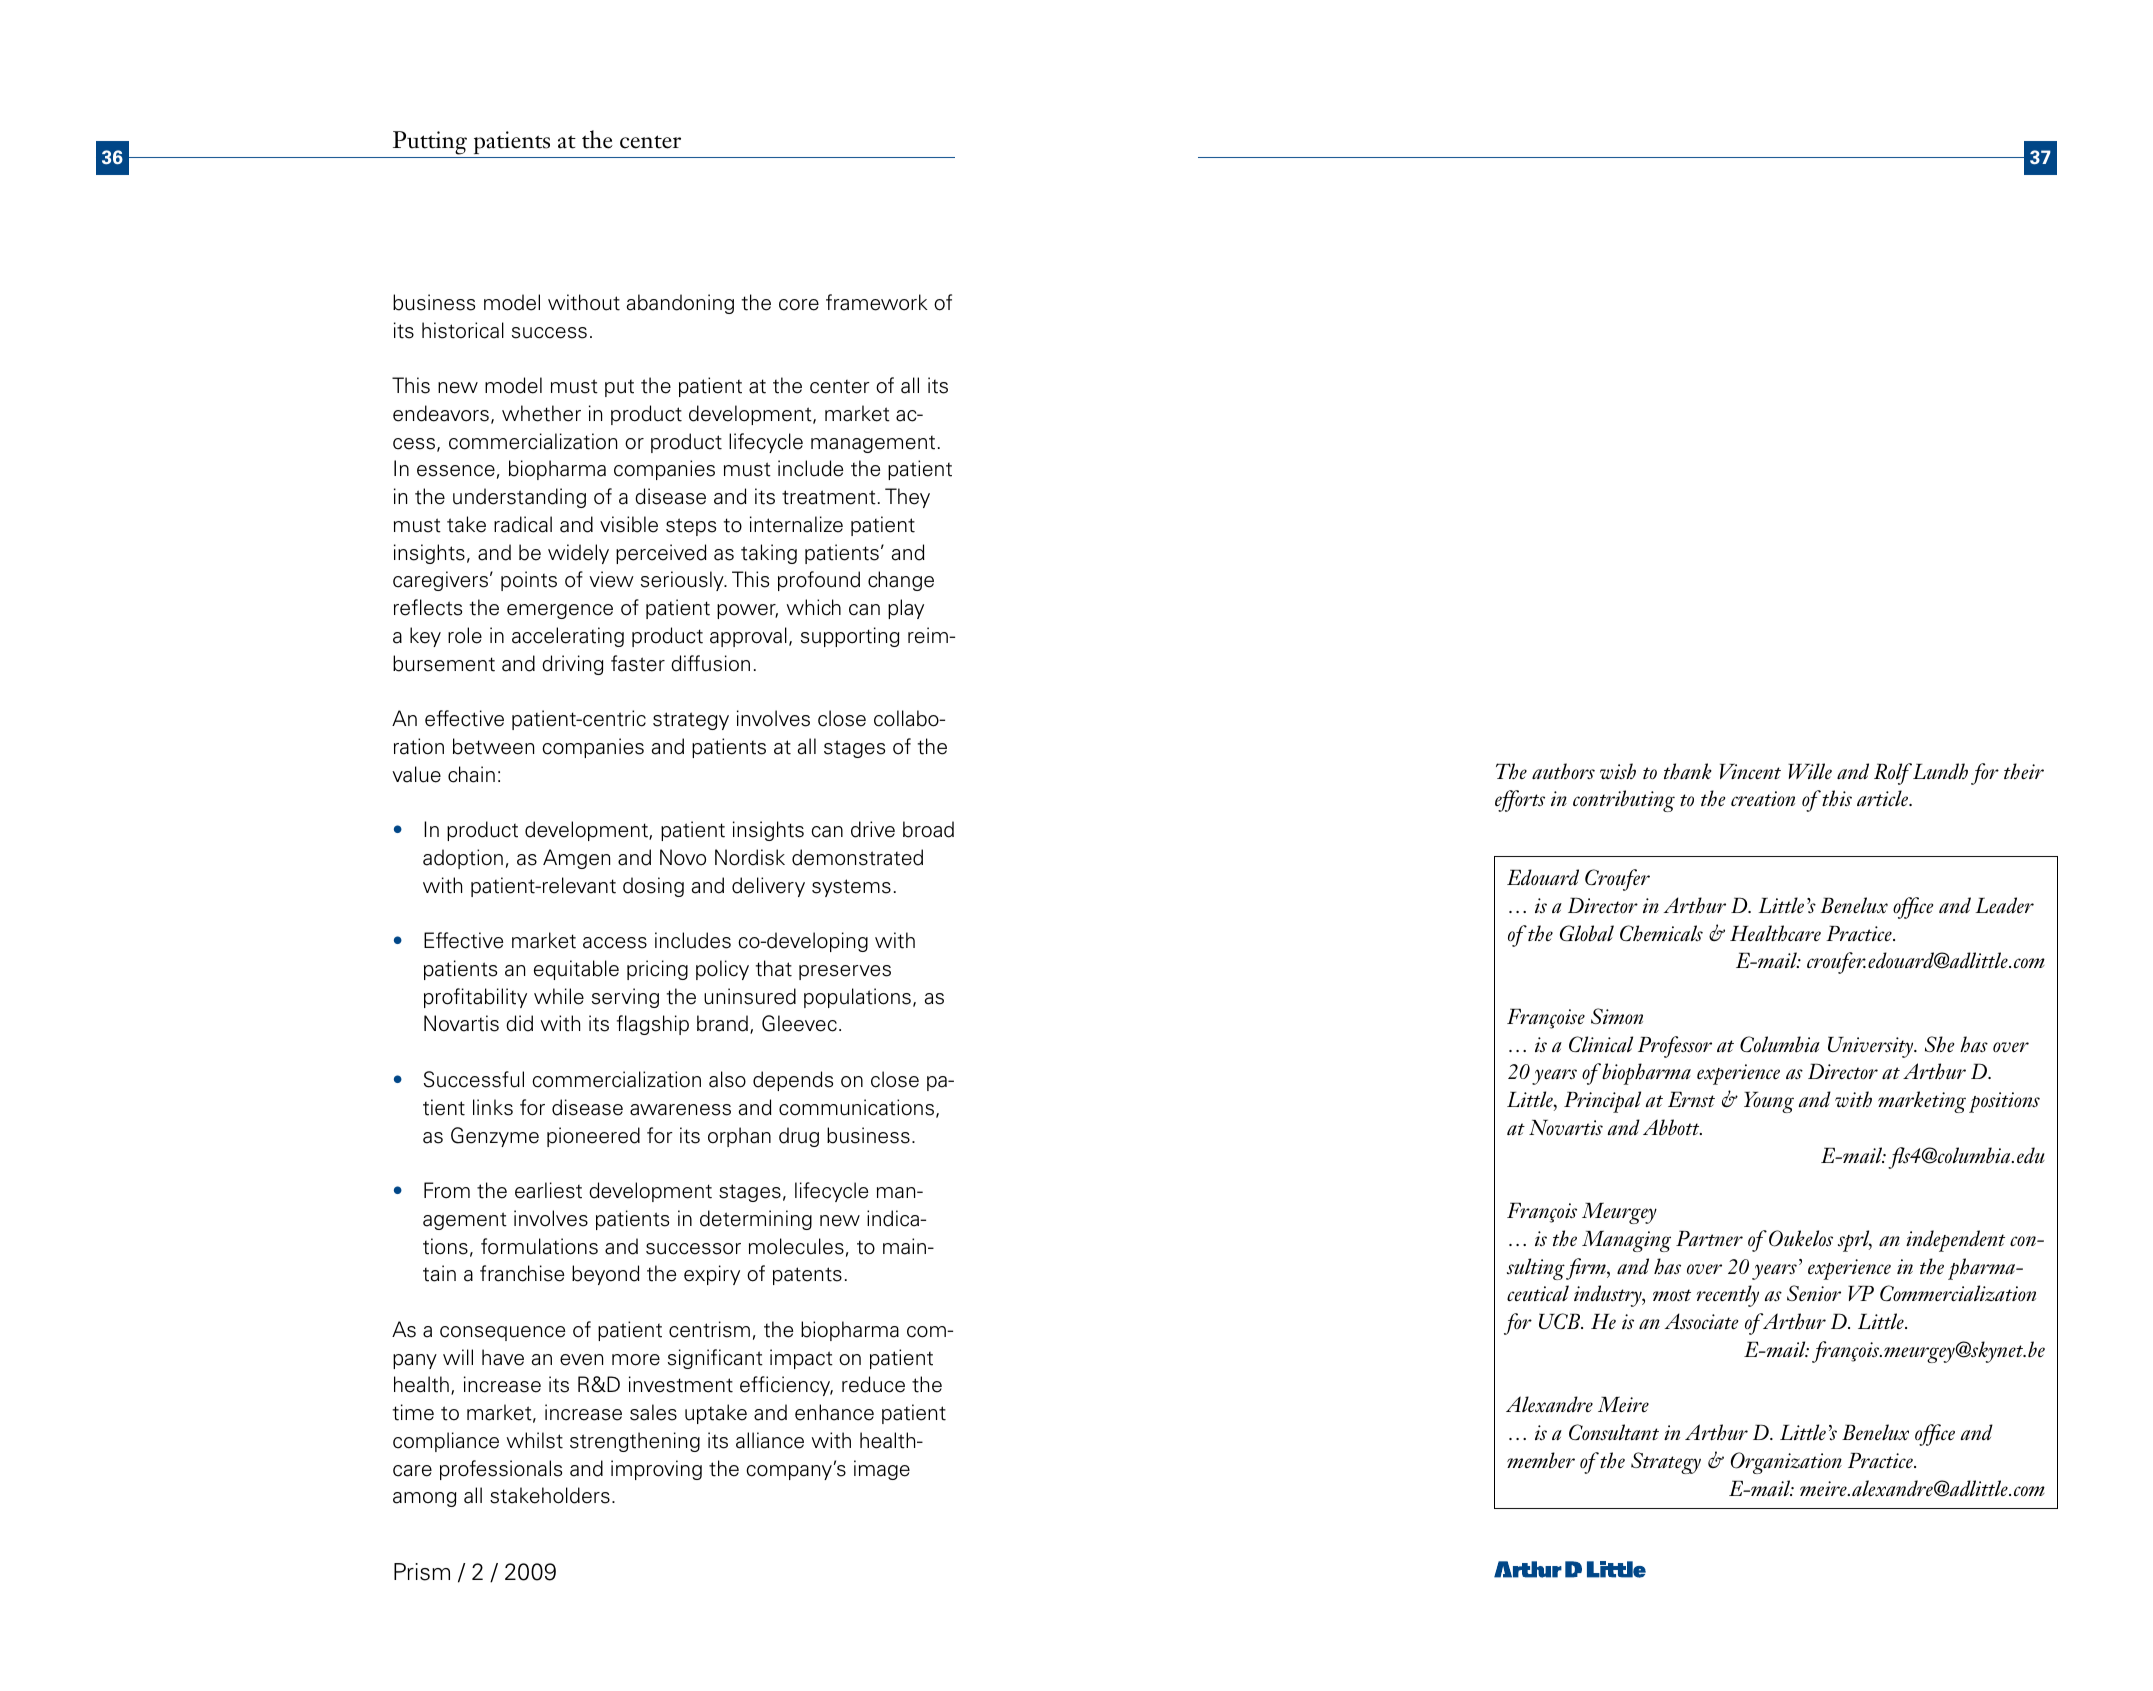 This page has height=1691, width=2153. What do you see at coordinates (799, 305) in the page?
I see `core` at bounding box center [799, 305].
